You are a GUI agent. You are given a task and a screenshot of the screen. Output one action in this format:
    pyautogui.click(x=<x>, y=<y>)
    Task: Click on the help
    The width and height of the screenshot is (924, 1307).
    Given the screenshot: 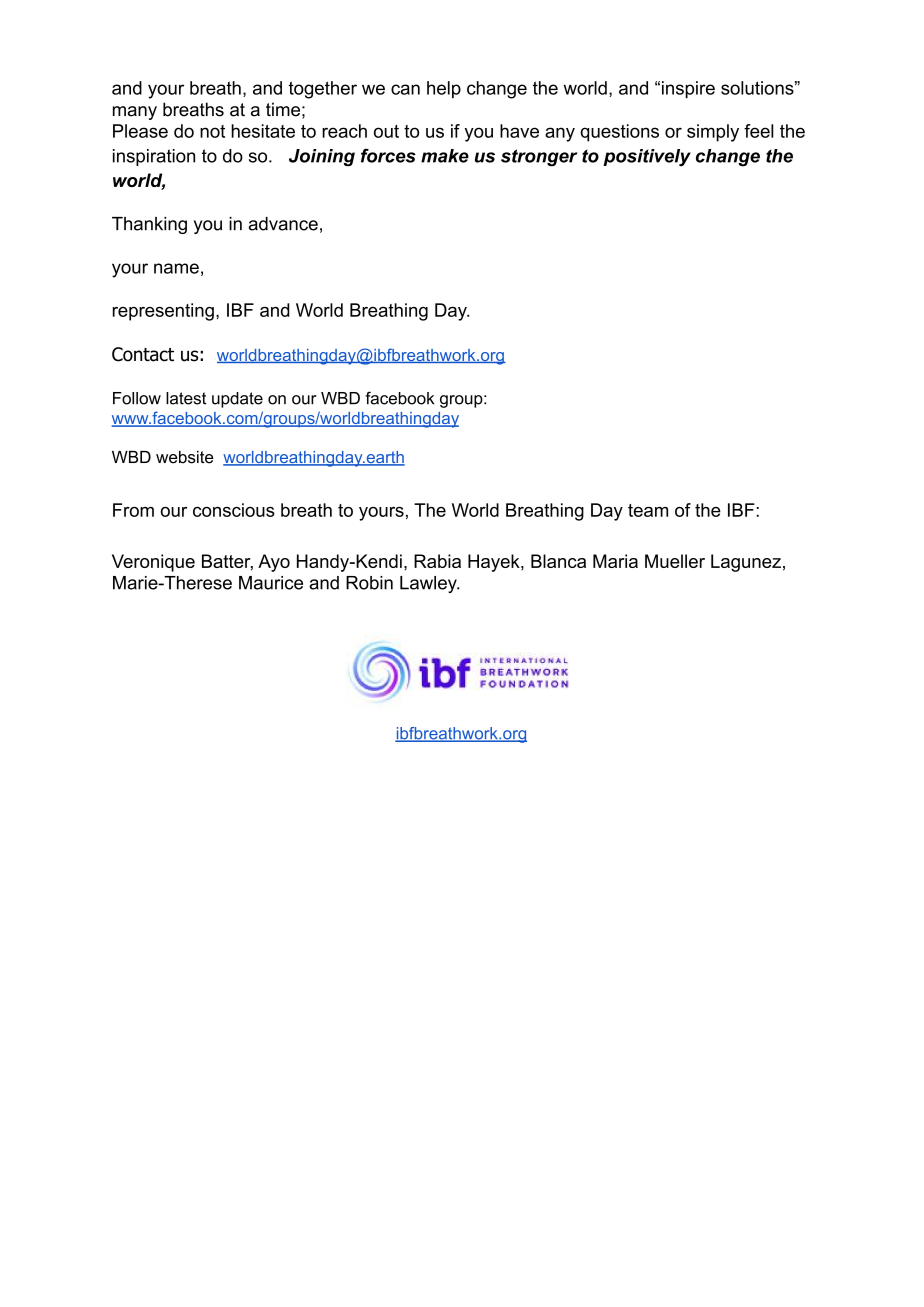 What is the action you would take?
    pyautogui.click(x=444, y=90)
